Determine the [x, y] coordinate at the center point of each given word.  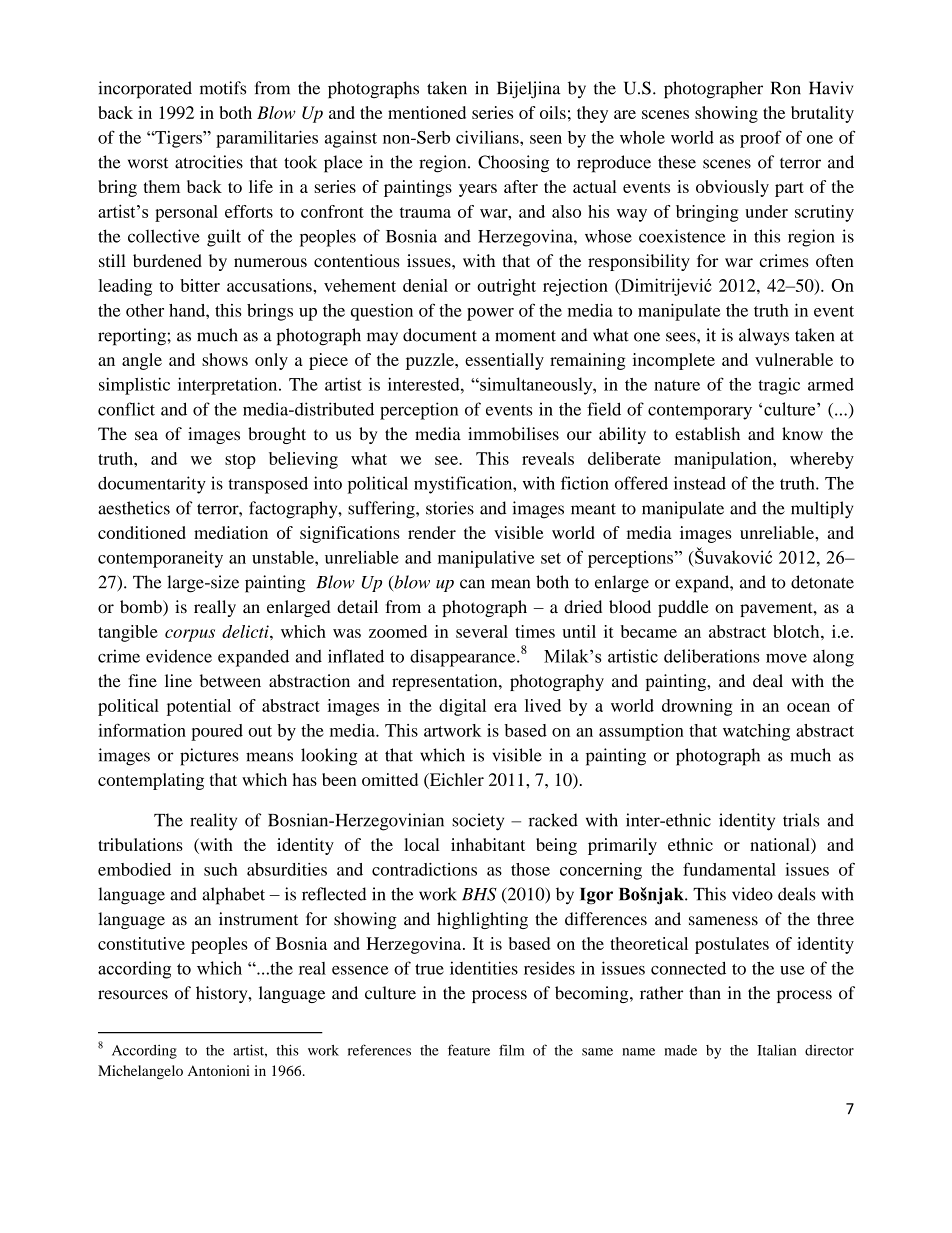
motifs [223, 88]
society [478, 822]
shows [225, 359]
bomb [142, 608]
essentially [504, 361]
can [472, 584]
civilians [488, 137]
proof [761, 139]
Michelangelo [140, 1072]
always [764, 337]
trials [801, 820]
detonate [822, 582]
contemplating [151, 781]
